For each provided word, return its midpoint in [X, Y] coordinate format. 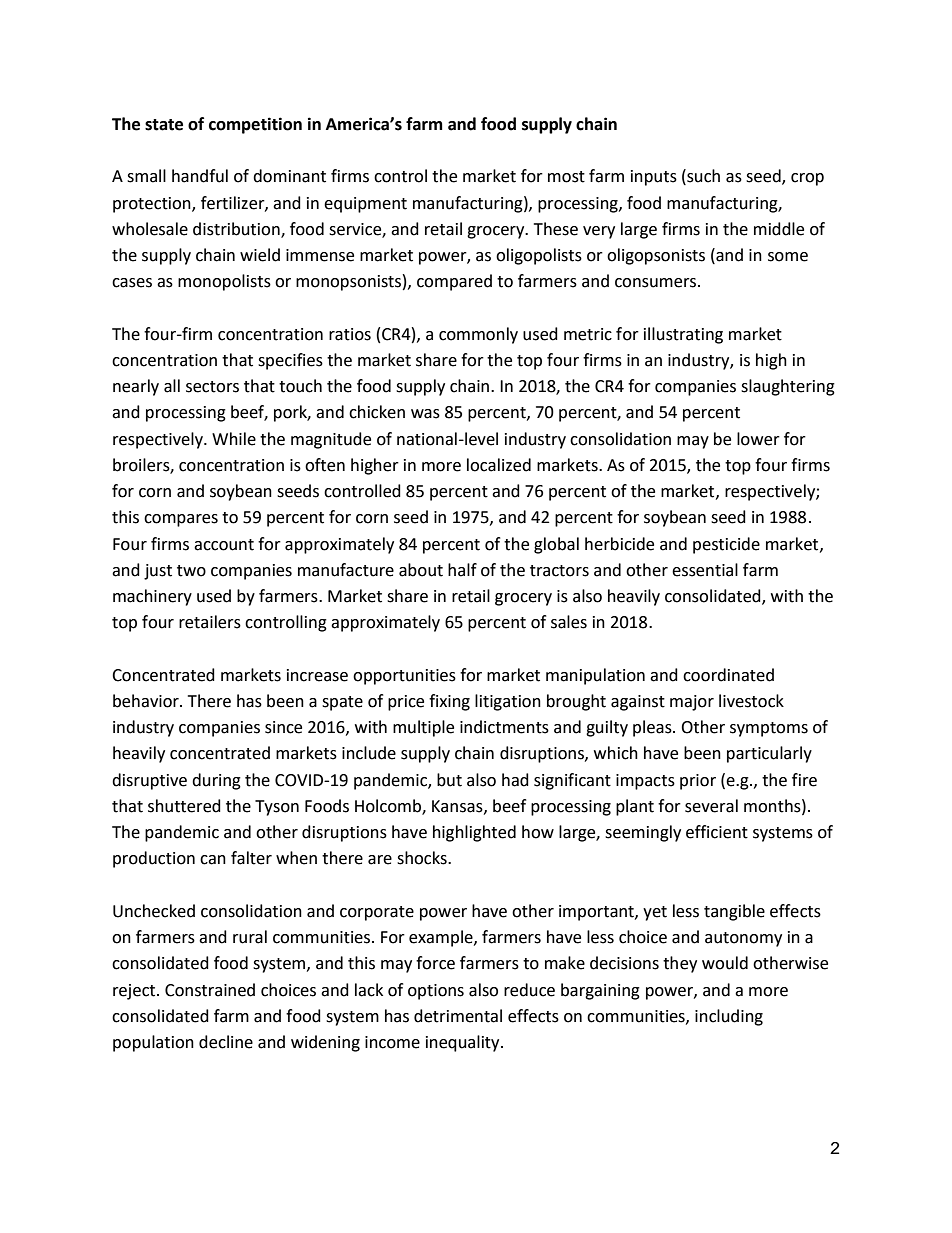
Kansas [458, 807]
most [566, 177]
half [462, 570]
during [216, 781]
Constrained [210, 990]
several [711, 806]
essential [705, 570]
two [191, 571]
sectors [212, 387]
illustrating [683, 335]
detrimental [458, 1016]
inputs [654, 178]
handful [200, 176]
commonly [478, 335]
